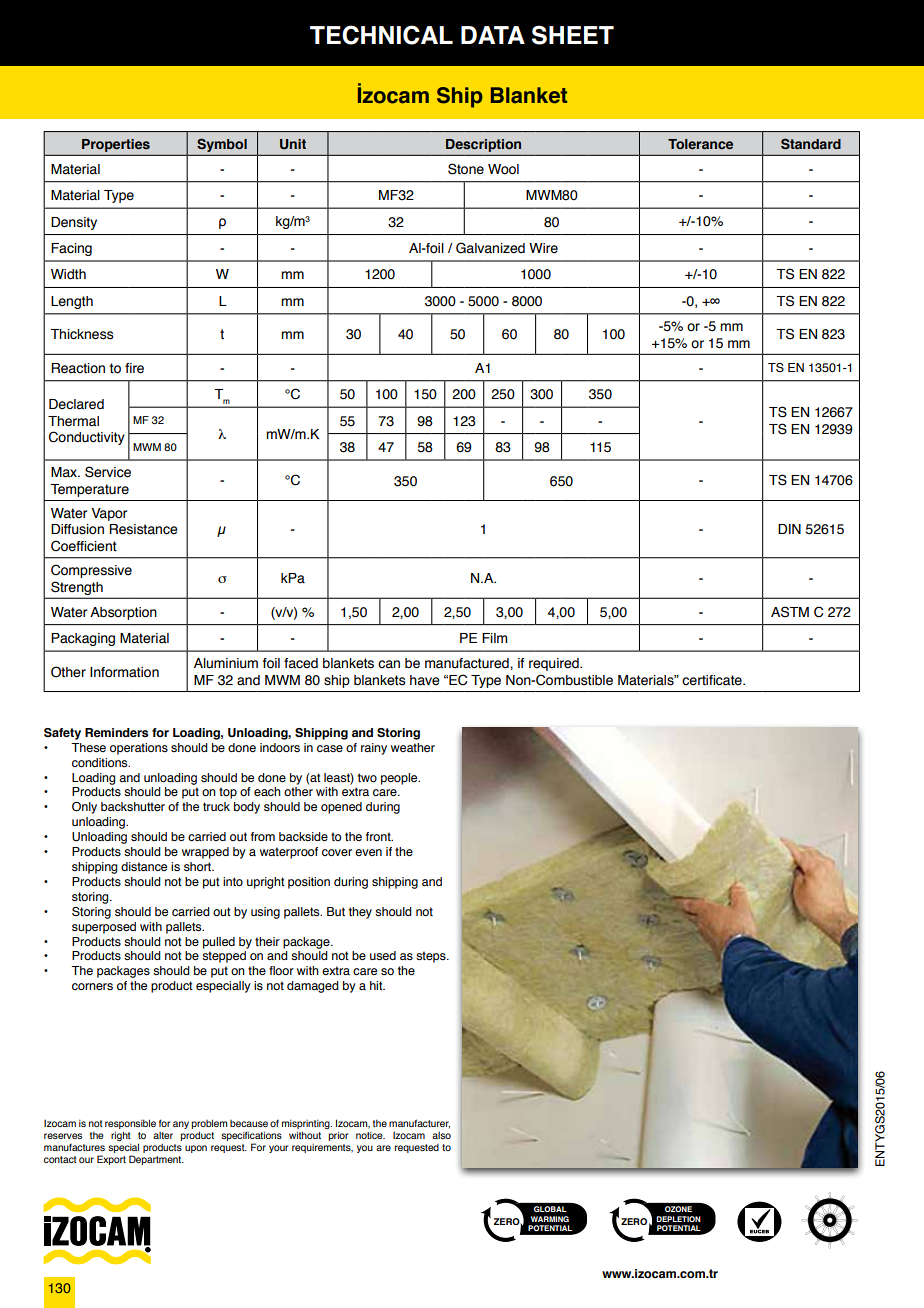  I want to click on Absorption, so click(123, 613).
